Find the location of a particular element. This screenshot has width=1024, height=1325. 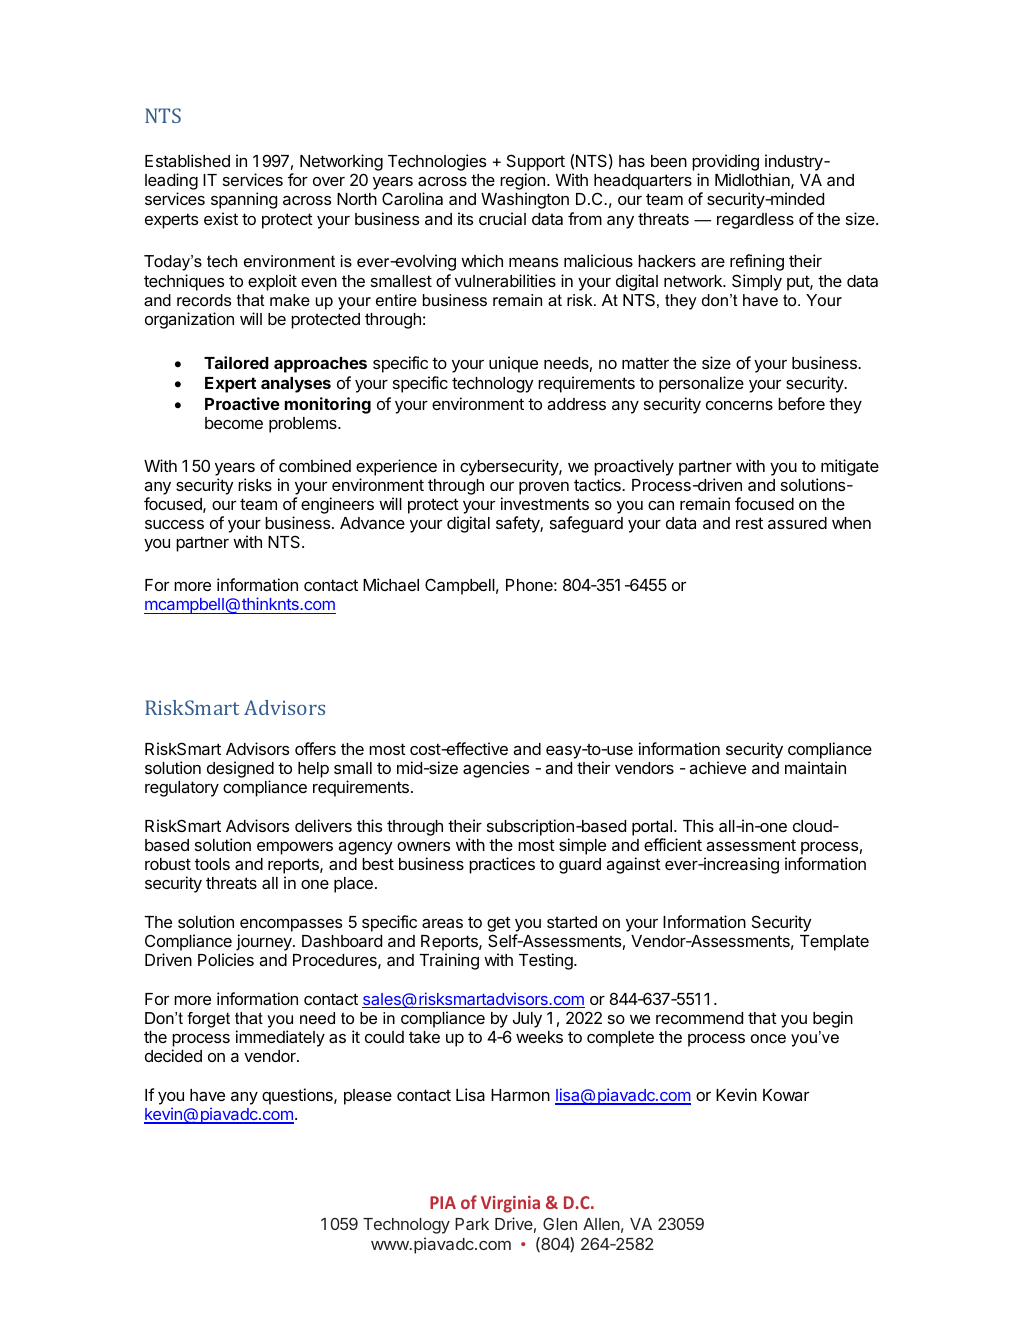

Policies is located at coordinates (226, 959).
